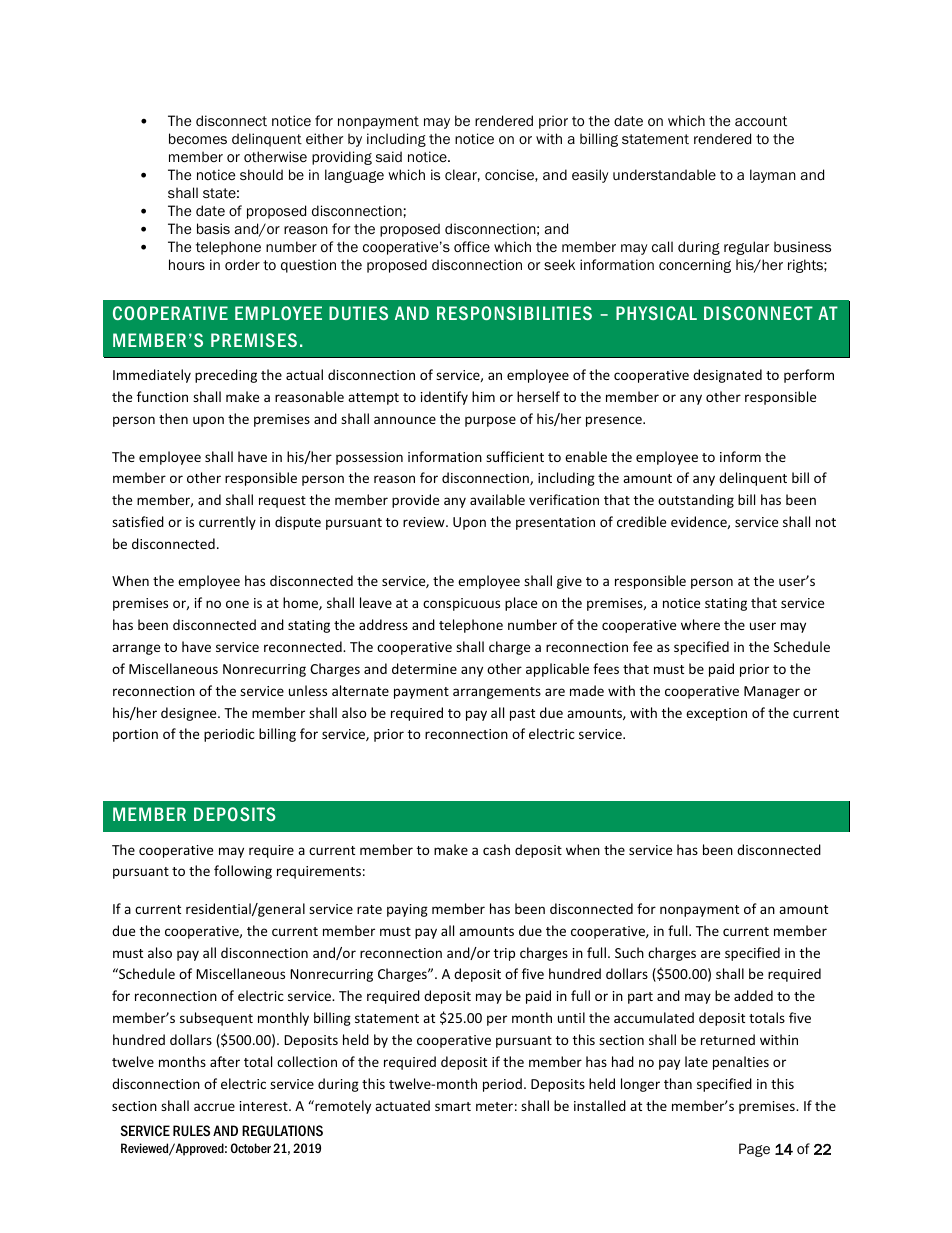 The width and height of the screenshot is (952, 1233). I want to click on conspicuous, so click(461, 604).
